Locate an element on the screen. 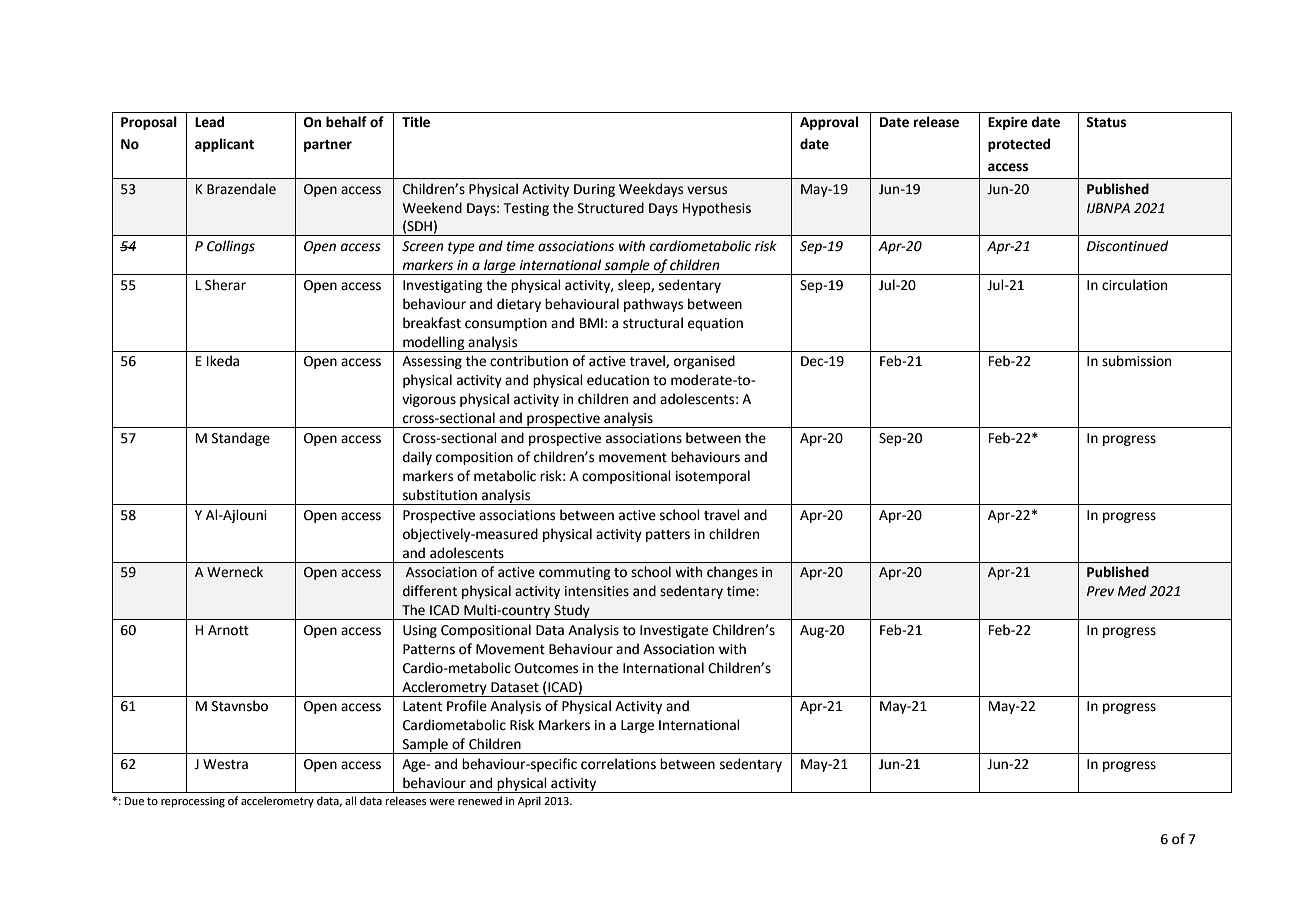  applicant is located at coordinates (224, 145).
